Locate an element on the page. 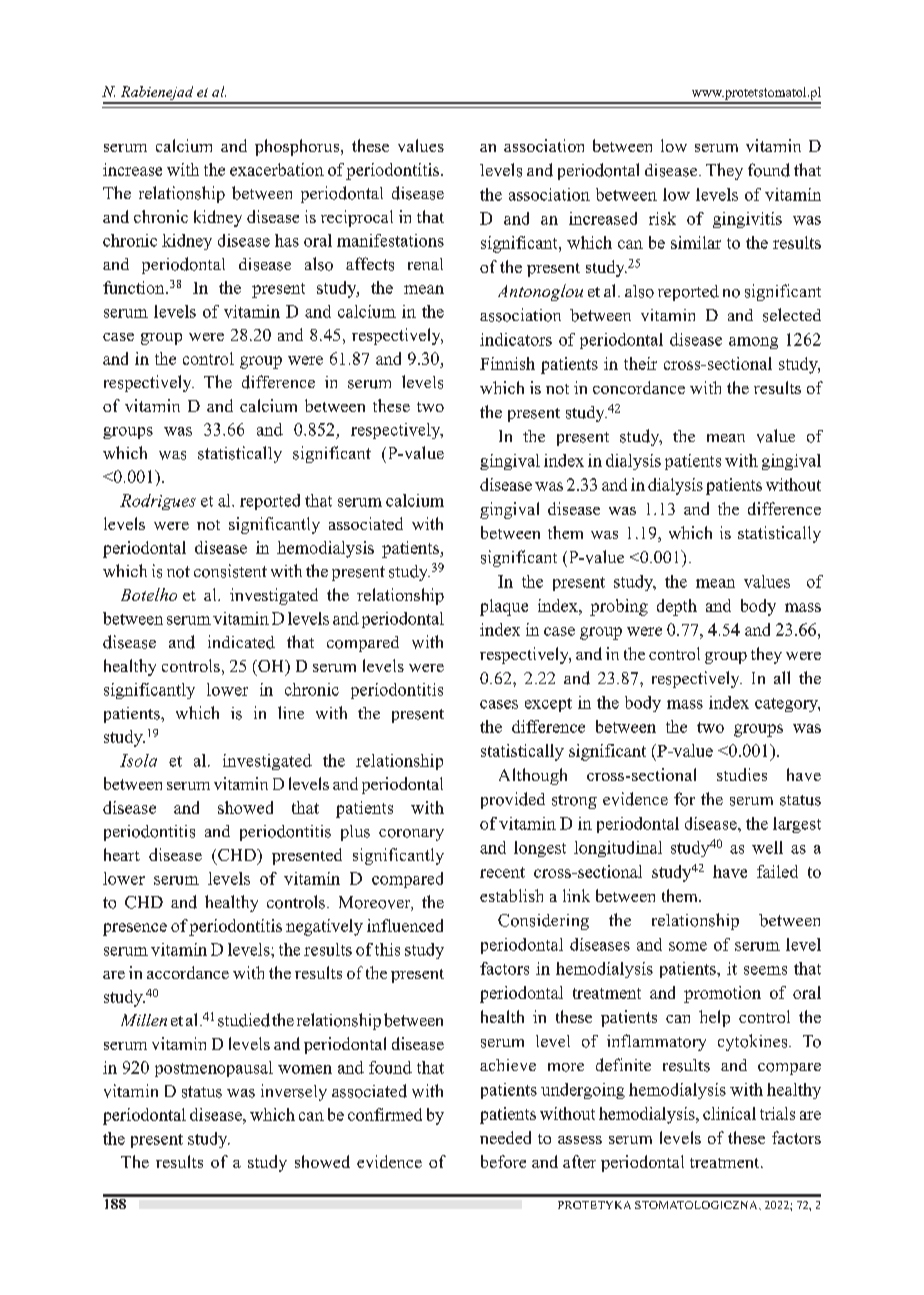  indicated is located at coordinates (241, 642).
